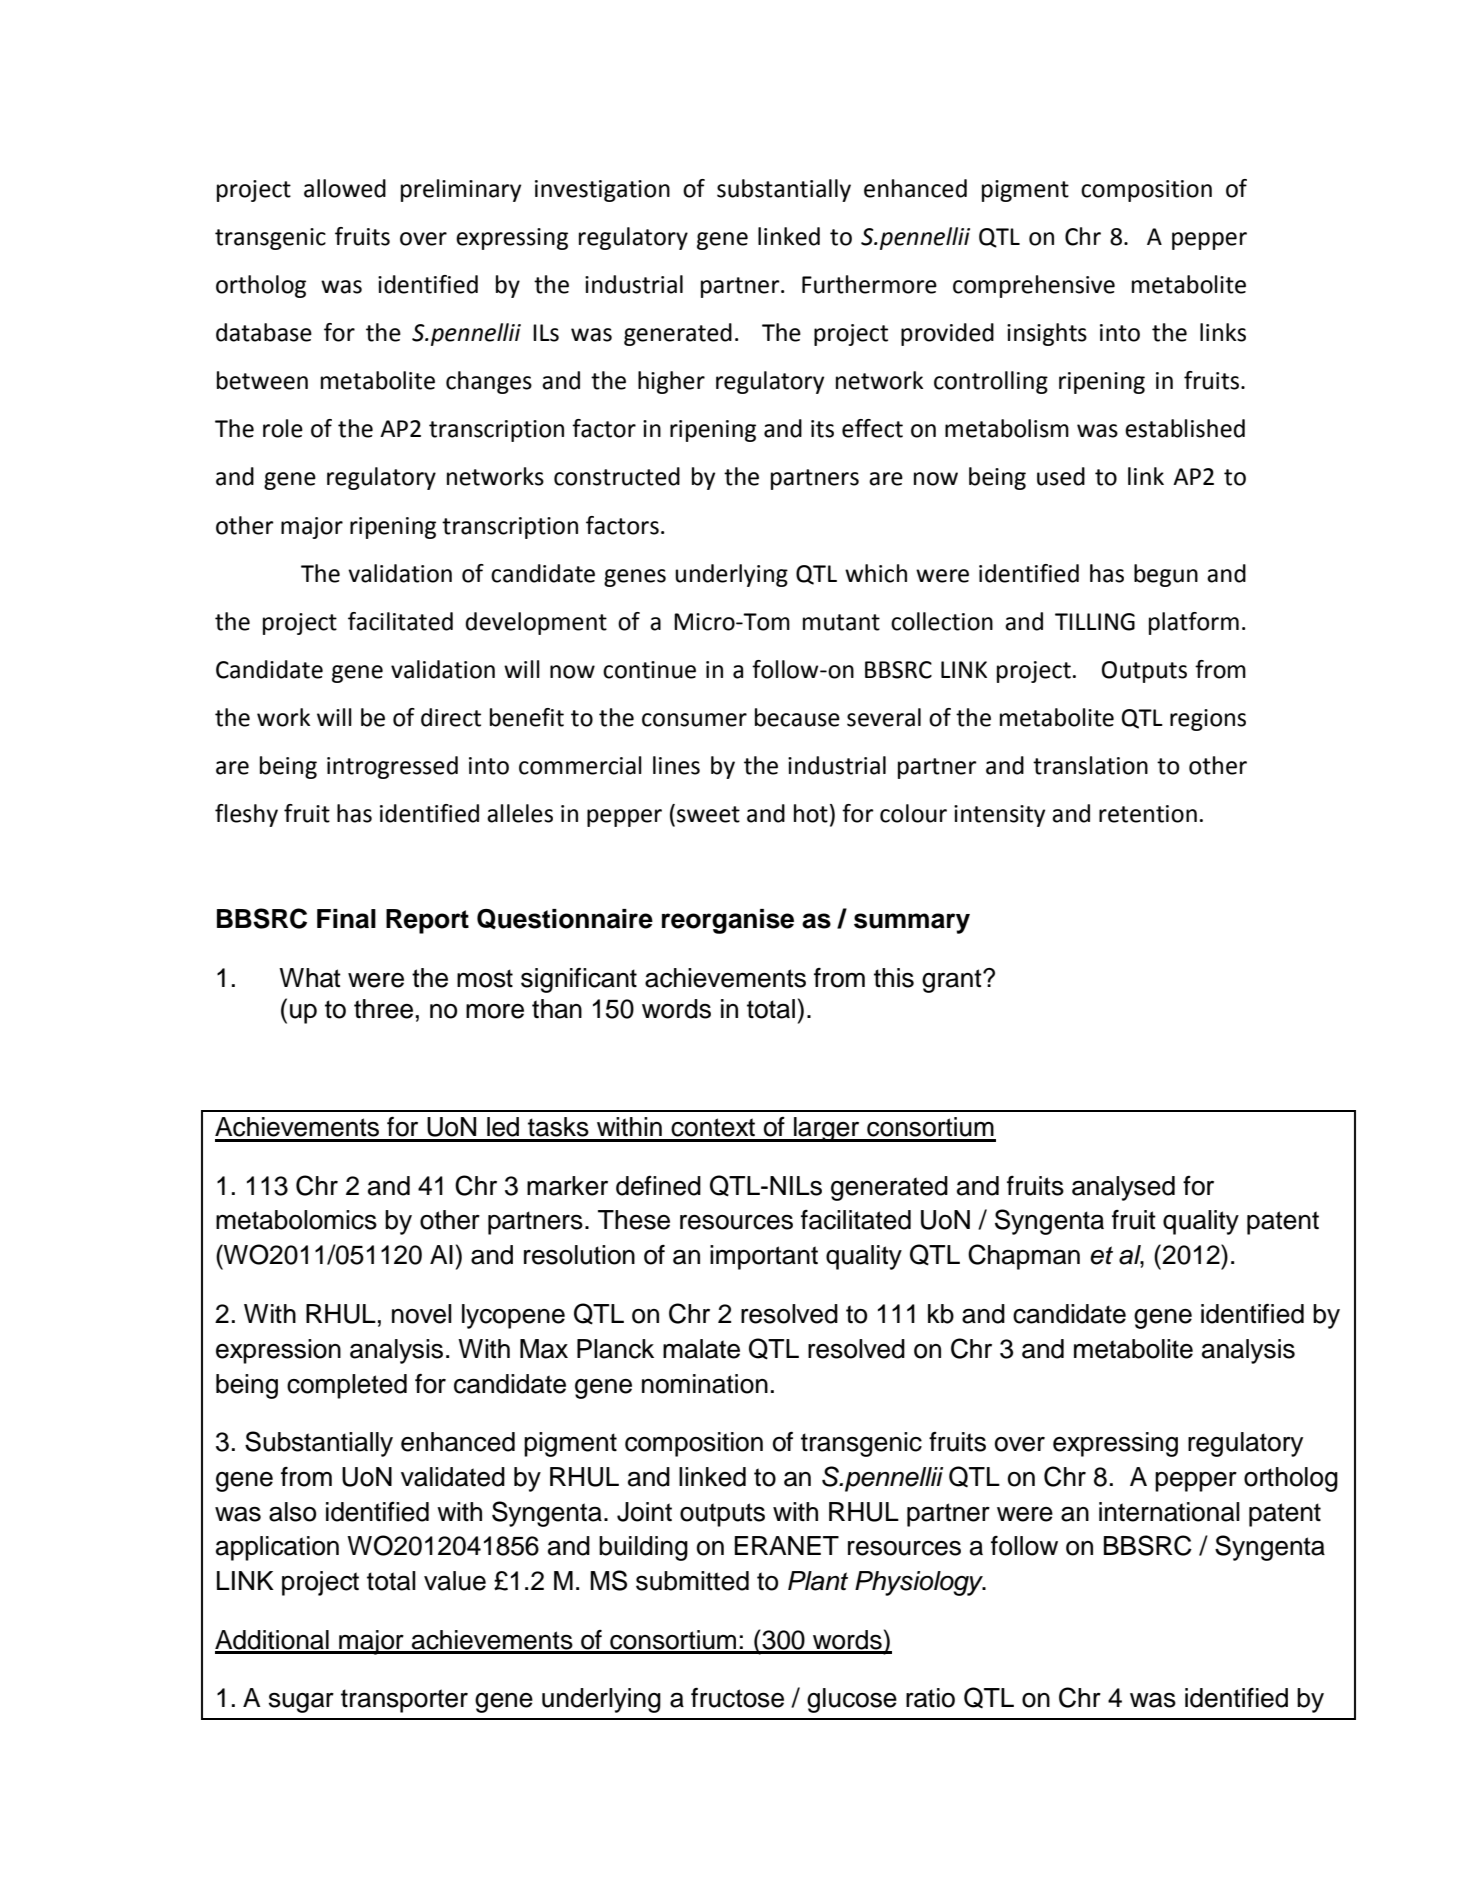 The height and width of the page is (1892, 1462). What do you see at coordinates (1034, 286) in the page?
I see `comprehensive` at bounding box center [1034, 286].
